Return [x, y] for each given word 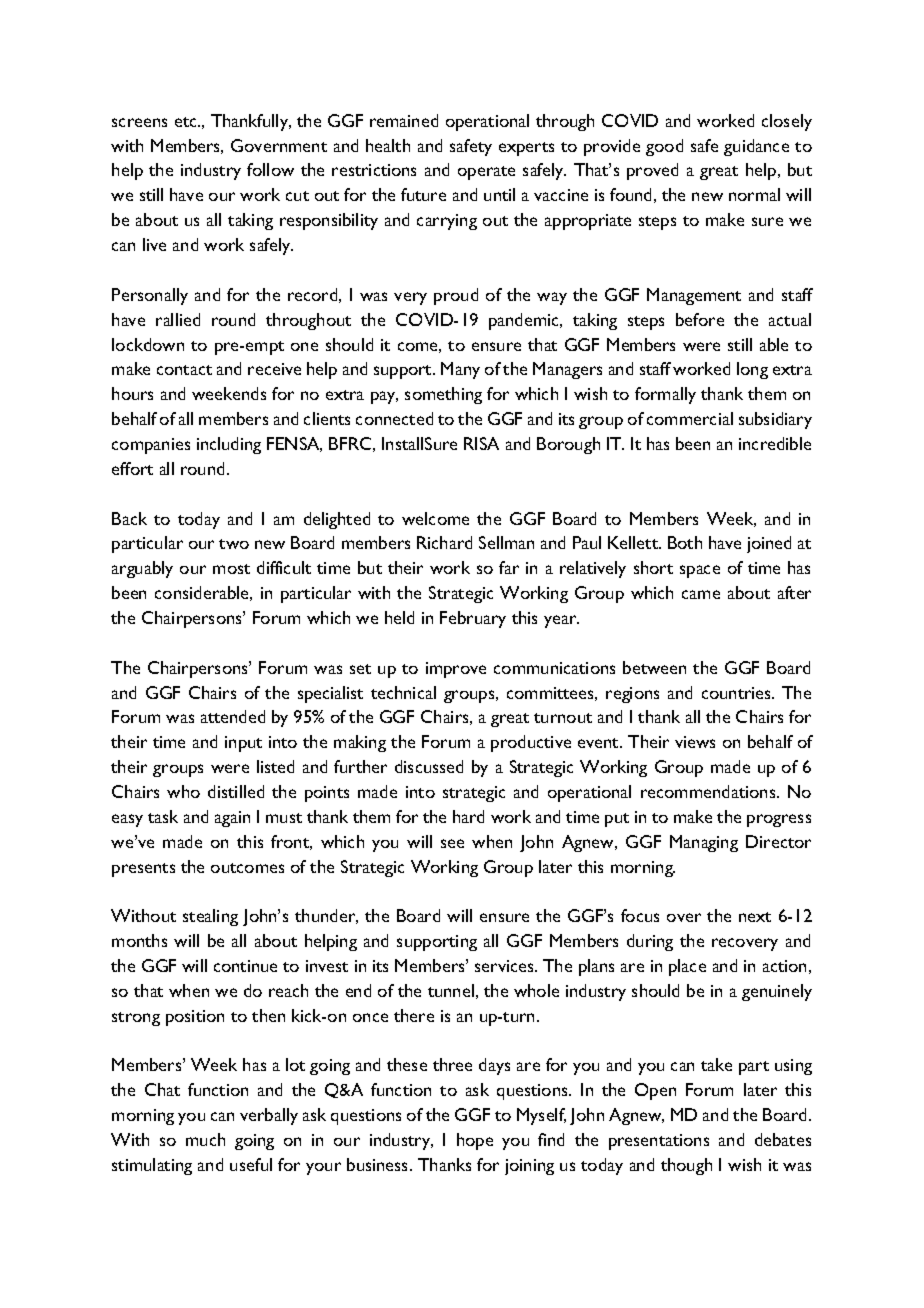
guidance [756, 147]
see [452, 843]
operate [486, 173]
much [205, 1139]
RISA [481, 443]
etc [187, 122]
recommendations [709, 791]
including [229, 445]
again [232, 819]
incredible [775, 443]
